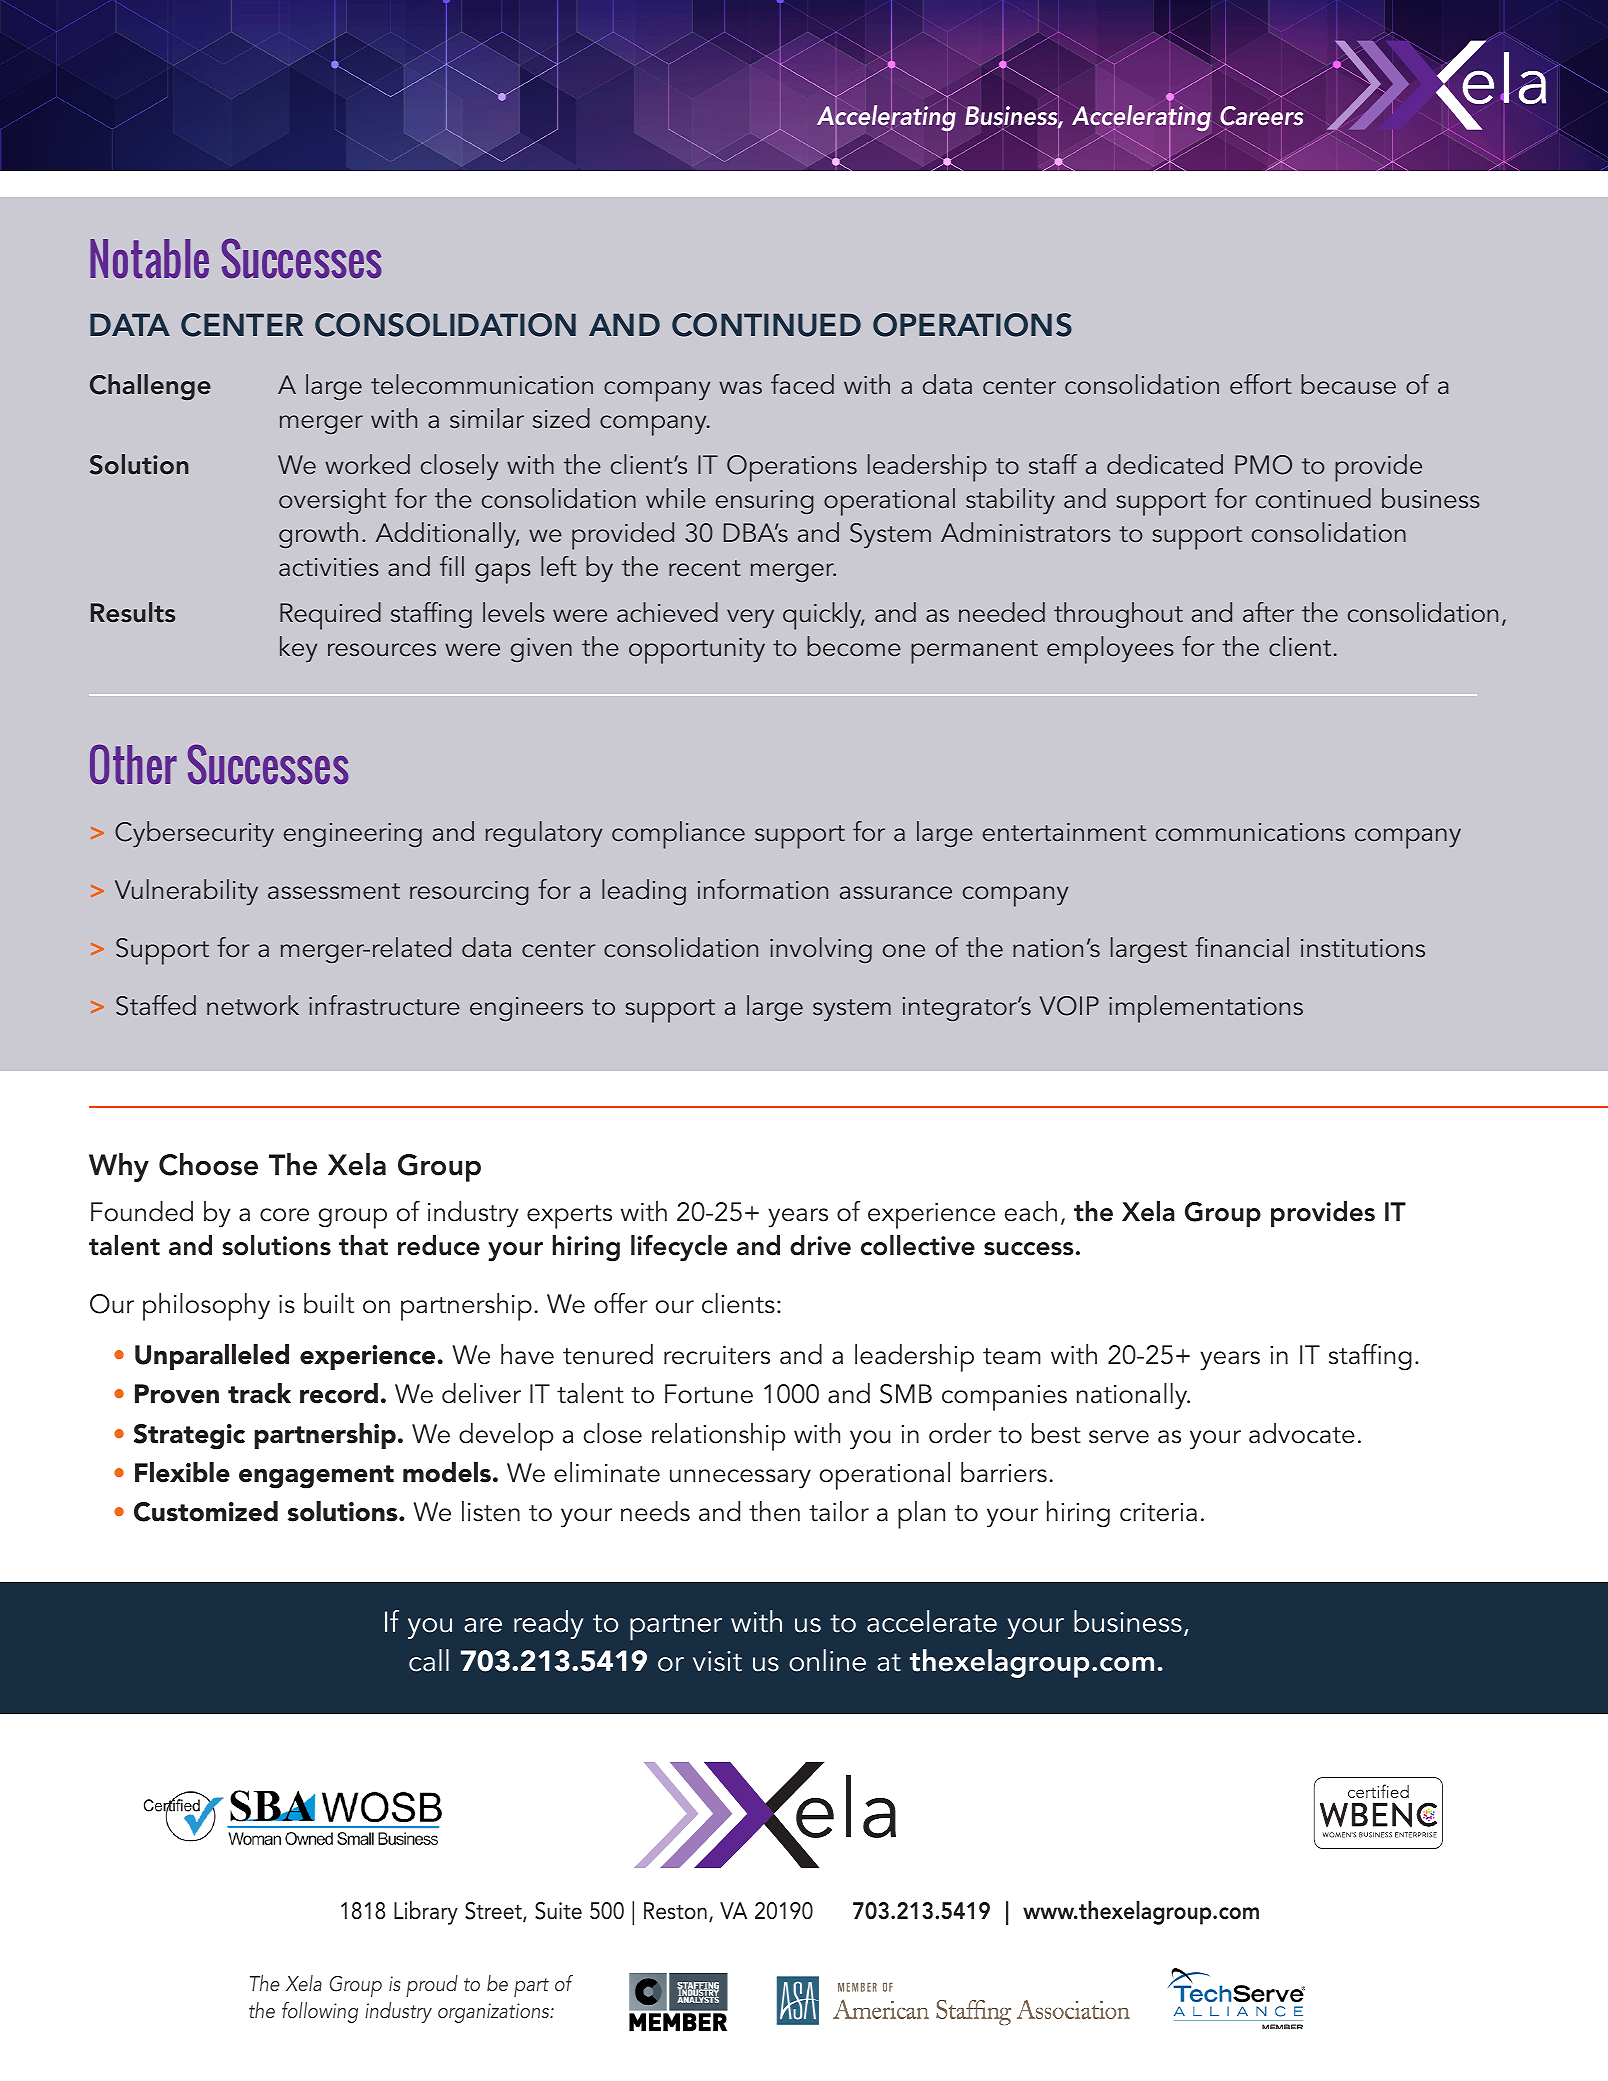  What do you see at coordinates (821, 950) in the screenshot?
I see `involving` at bounding box center [821, 950].
